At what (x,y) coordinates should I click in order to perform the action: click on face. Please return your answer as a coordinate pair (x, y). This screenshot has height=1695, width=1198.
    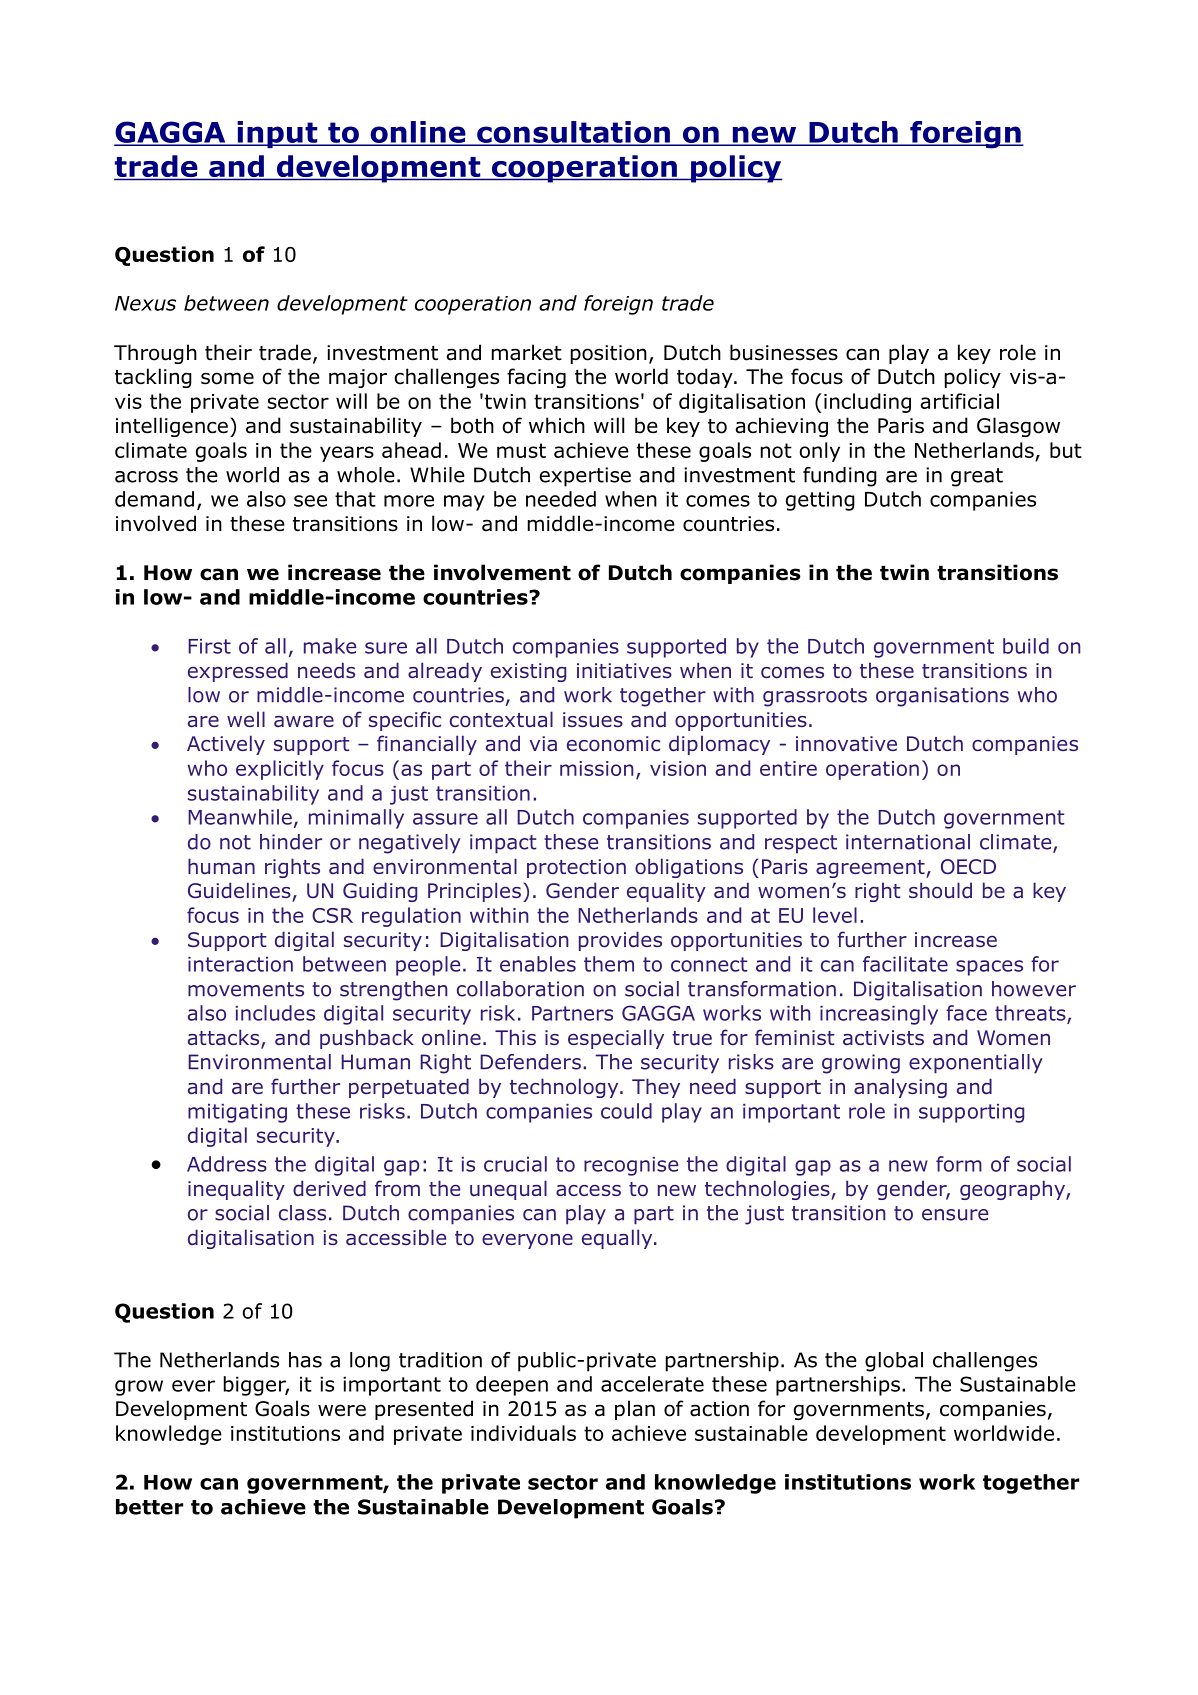
    Looking at the image, I should click on (966, 1013).
